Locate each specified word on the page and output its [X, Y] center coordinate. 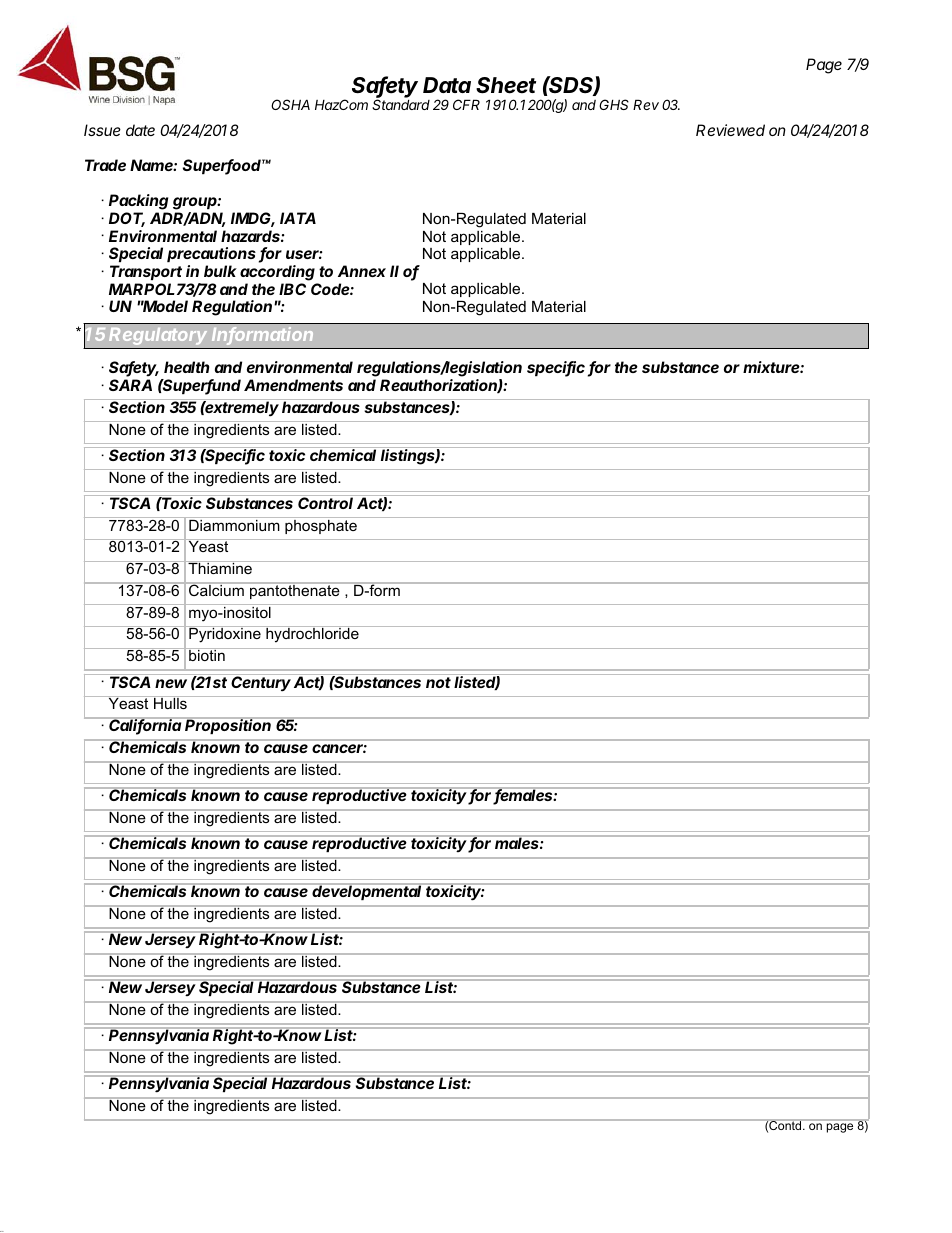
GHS [614, 104]
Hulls [170, 702]
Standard [401, 104]
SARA [130, 385]
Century [261, 683]
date [140, 130]
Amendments [293, 385]
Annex [362, 271]
